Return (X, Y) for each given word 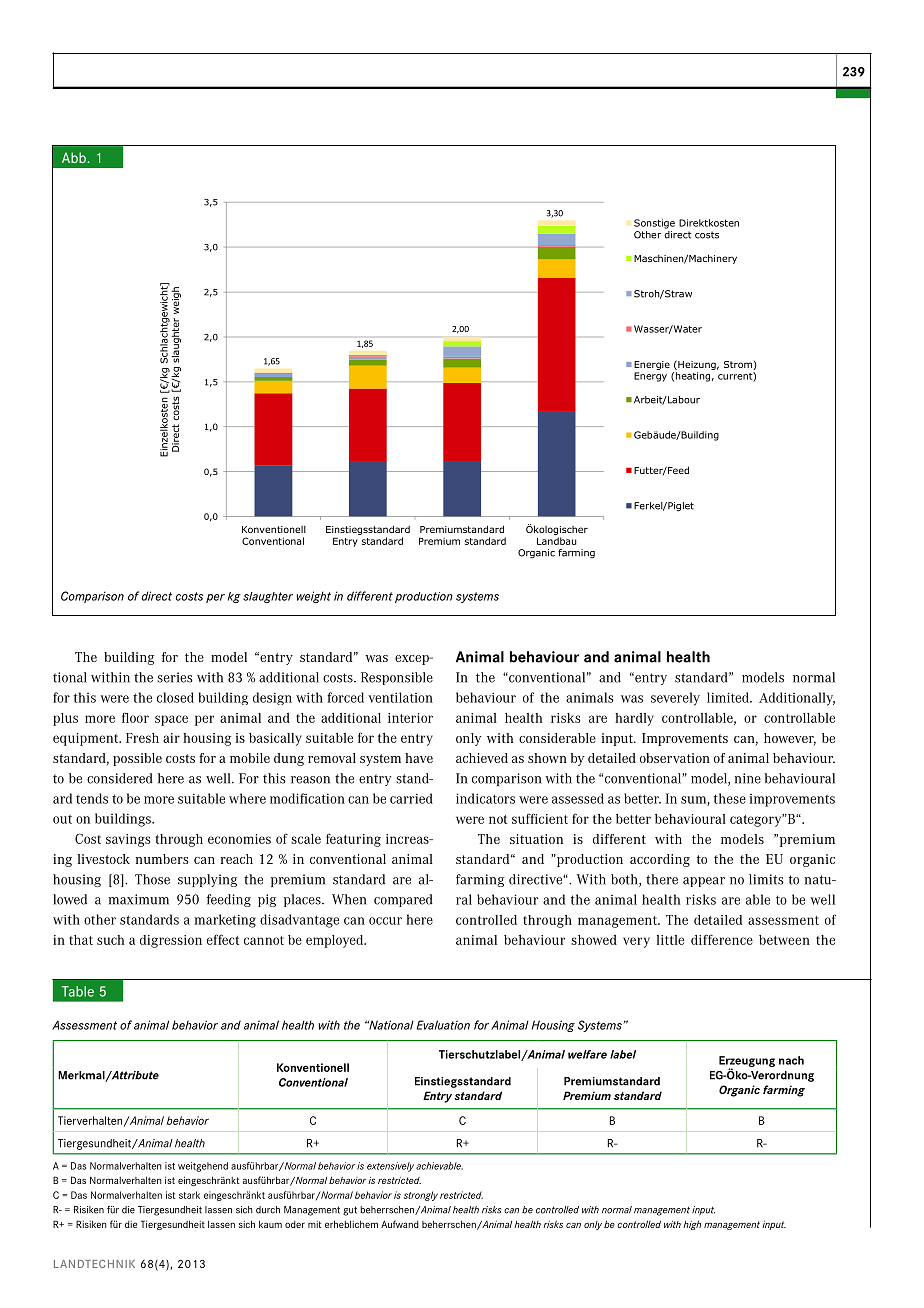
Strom (739, 365)
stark (189, 1195)
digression (171, 941)
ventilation (400, 697)
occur (385, 921)
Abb (75, 157)
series (175, 677)
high (692, 1225)
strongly (421, 1196)
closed (175, 697)
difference (722, 939)
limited (729, 697)
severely (675, 699)
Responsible (397, 678)
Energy (650, 377)
